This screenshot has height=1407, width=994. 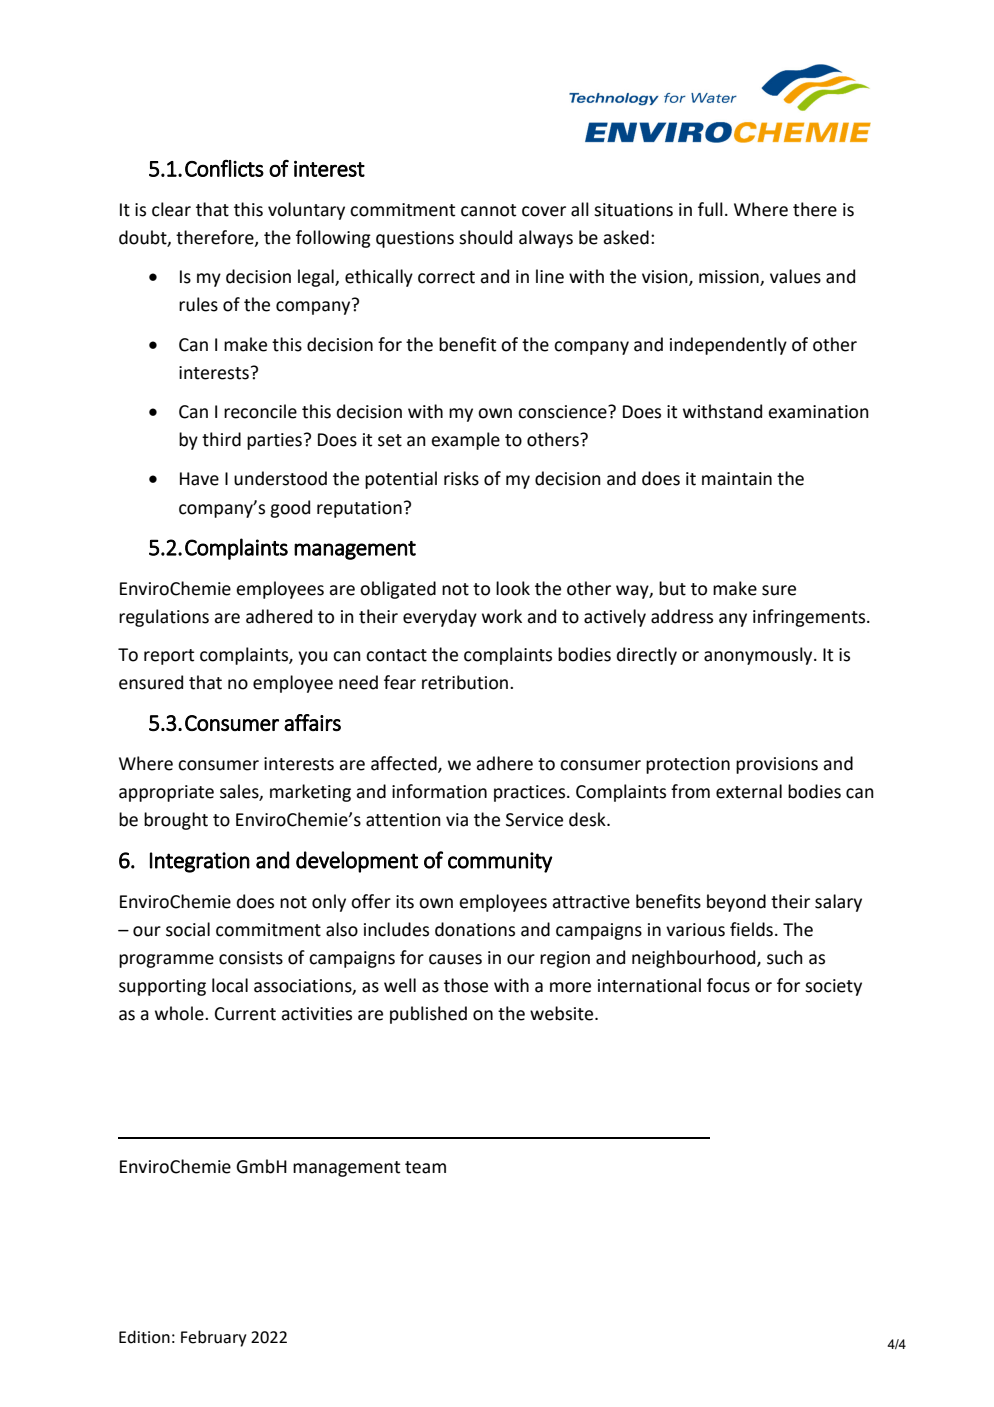 What do you see at coordinates (171, 209) in the screenshot?
I see `clear` at bounding box center [171, 209].
